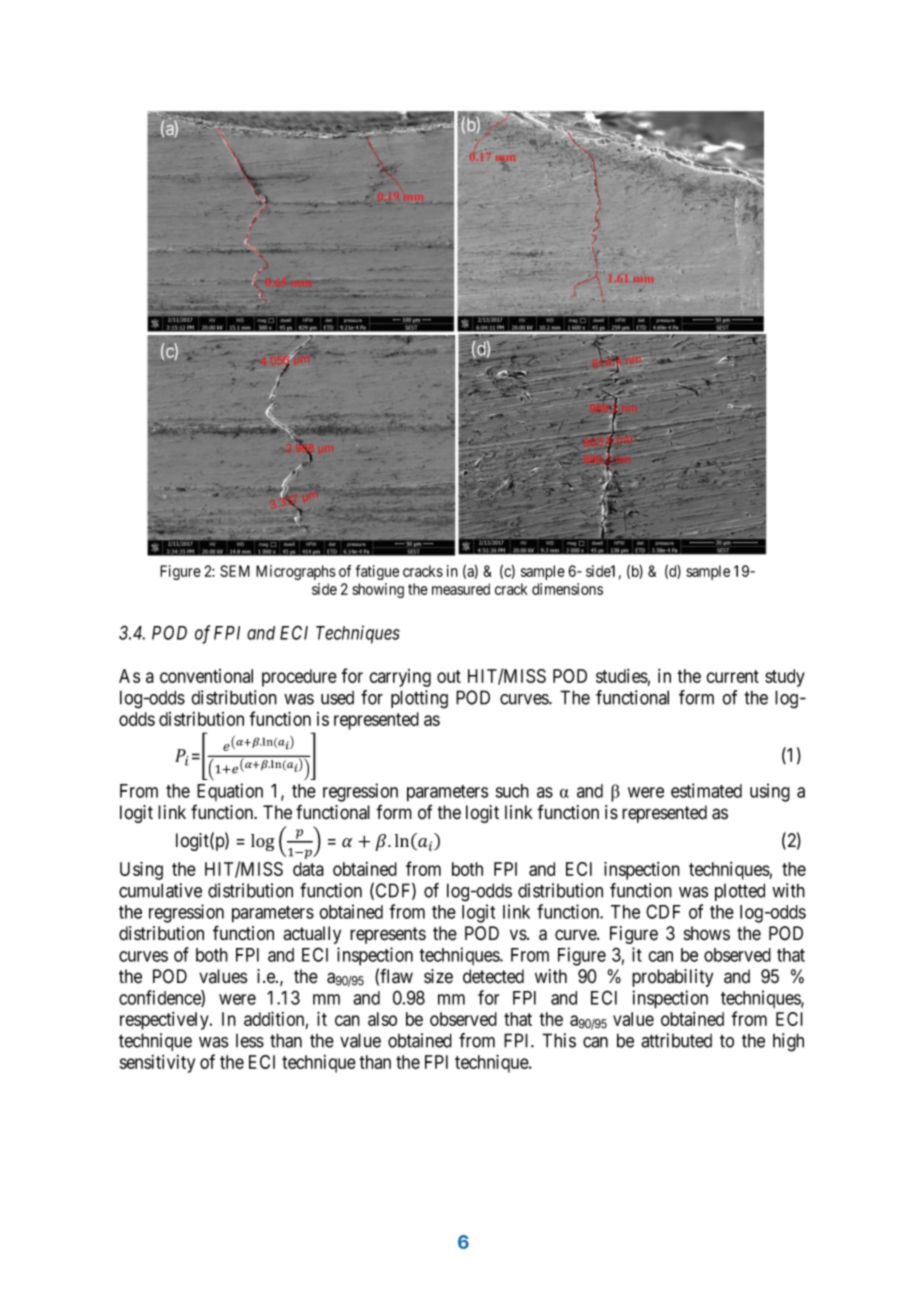 The width and height of the screenshot is (924, 1309). Describe the element at coordinates (676, 1040) in the screenshot. I see `attributed` at that location.
